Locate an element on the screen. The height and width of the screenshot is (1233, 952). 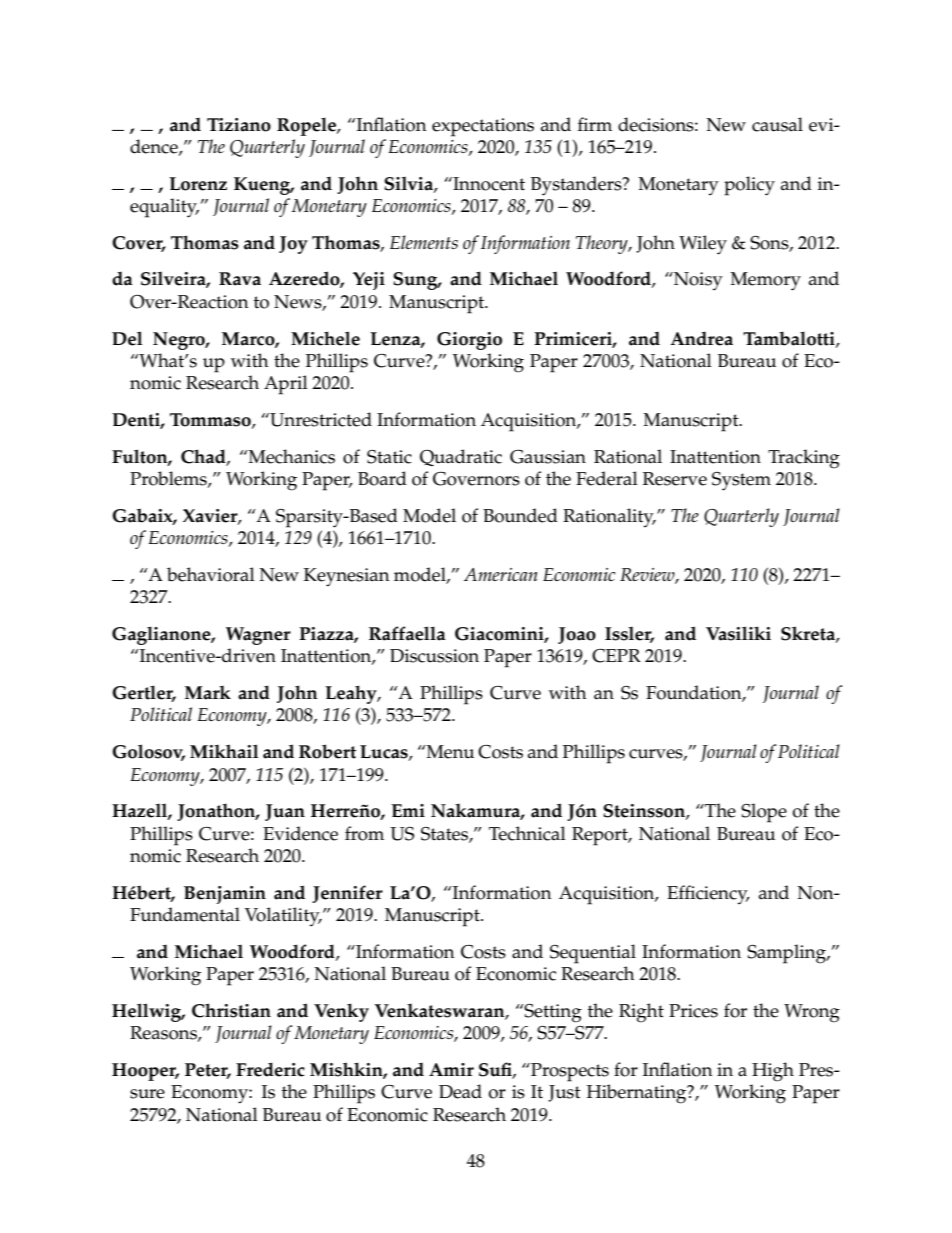
policy is located at coordinates (749, 186).
